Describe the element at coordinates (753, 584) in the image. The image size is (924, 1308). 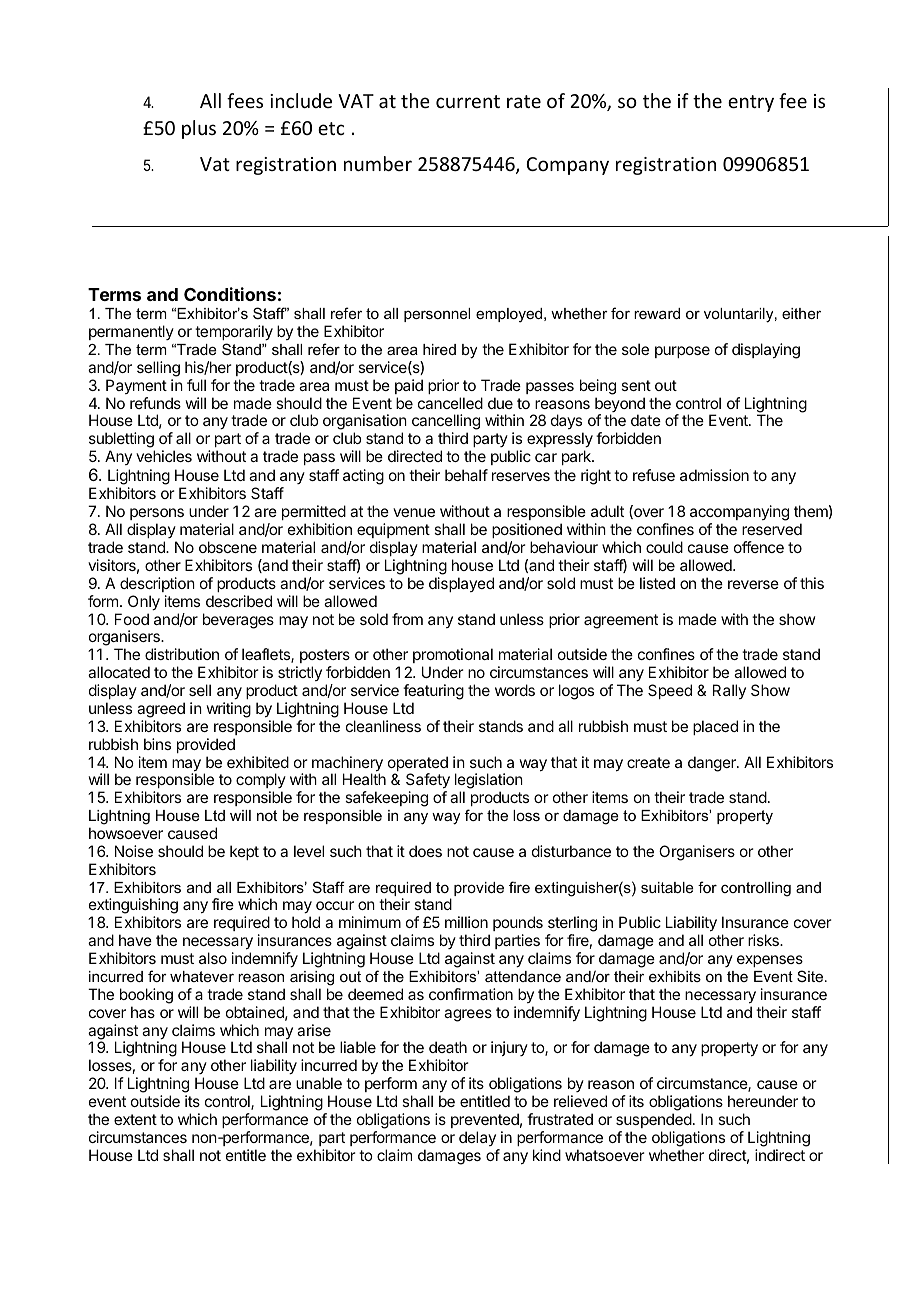
I see `reverse` at that location.
